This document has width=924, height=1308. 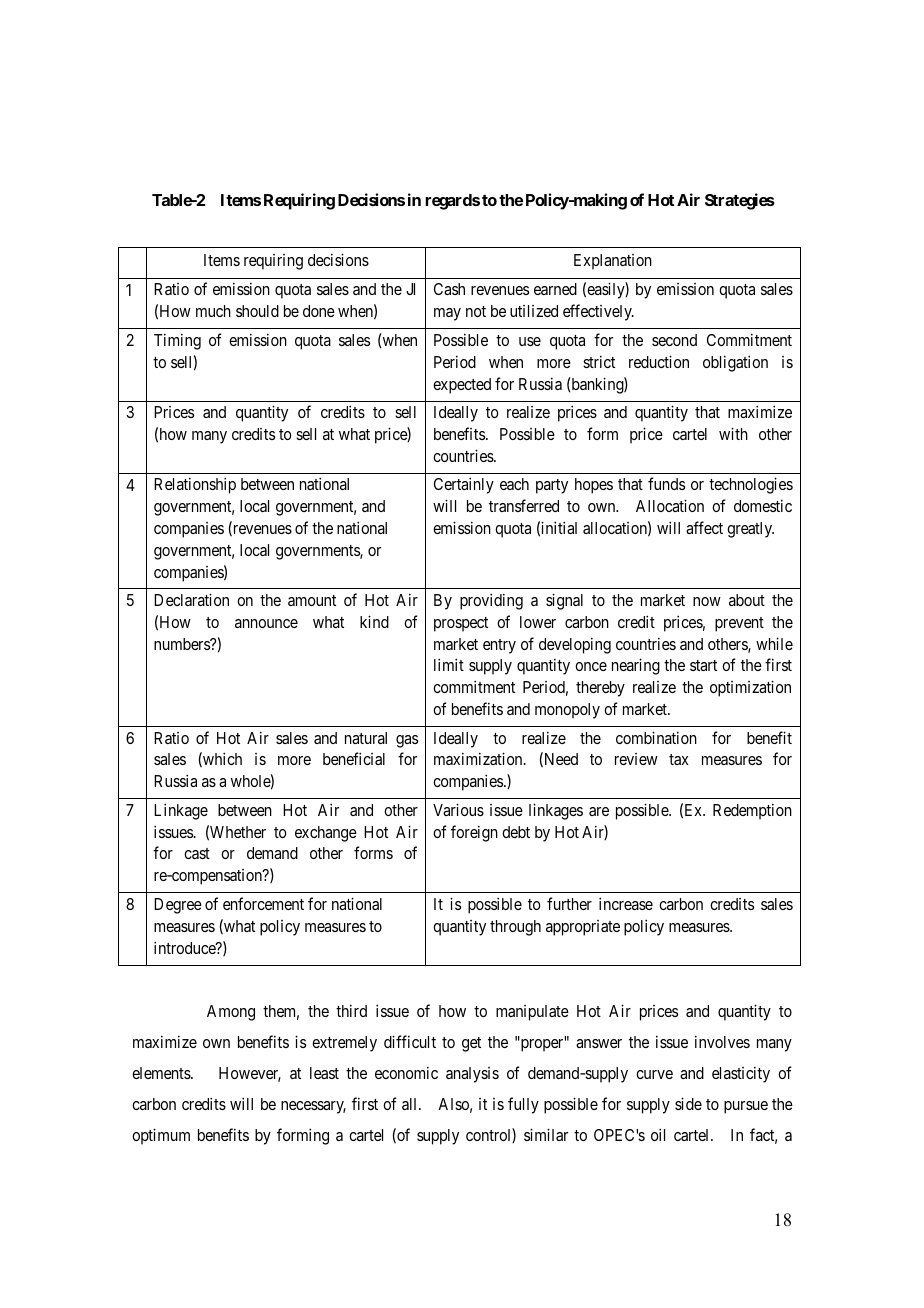 What do you see at coordinates (213, 311) in the document?
I see `much` at bounding box center [213, 311].
